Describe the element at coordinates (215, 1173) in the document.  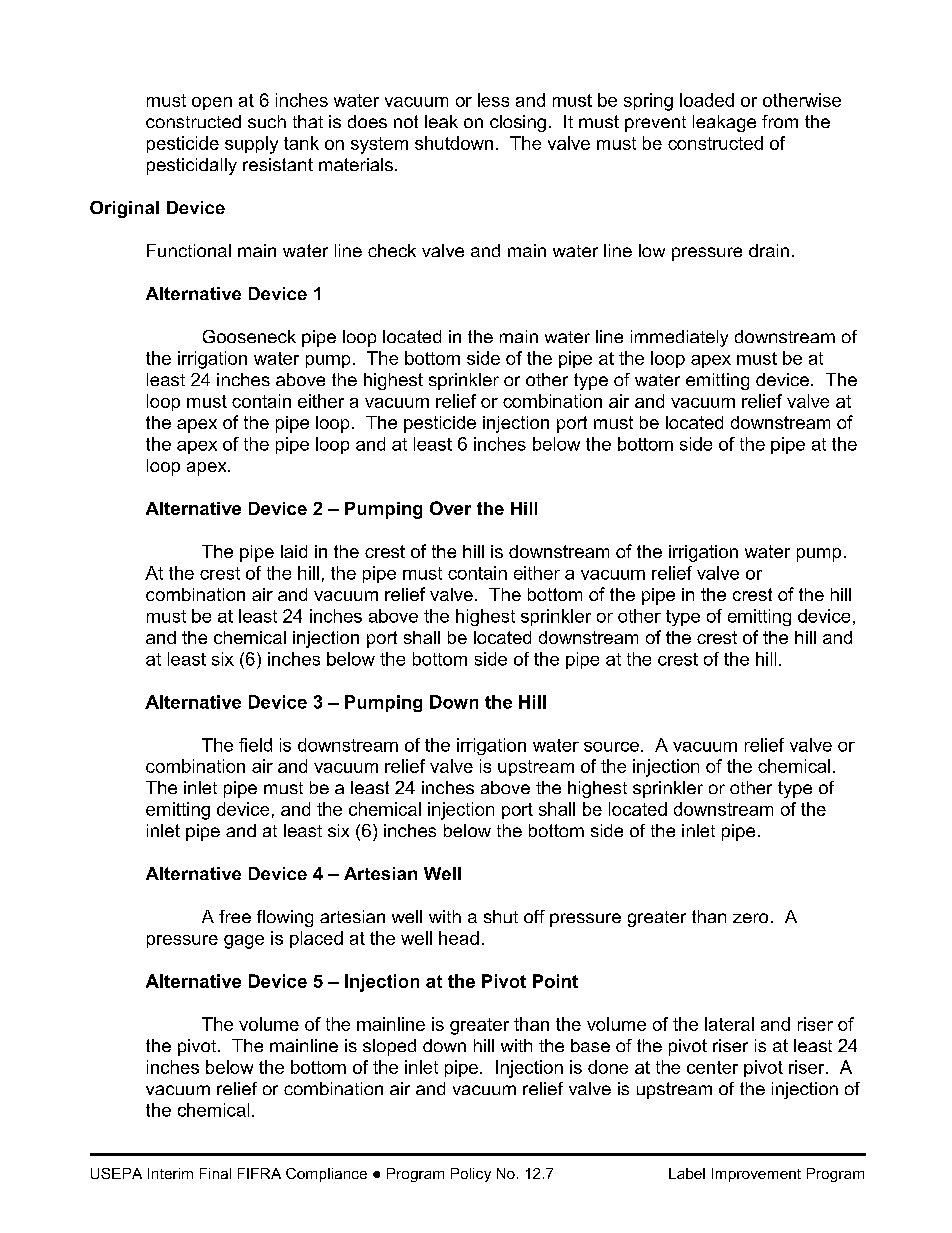
I see `Final` at that location.
